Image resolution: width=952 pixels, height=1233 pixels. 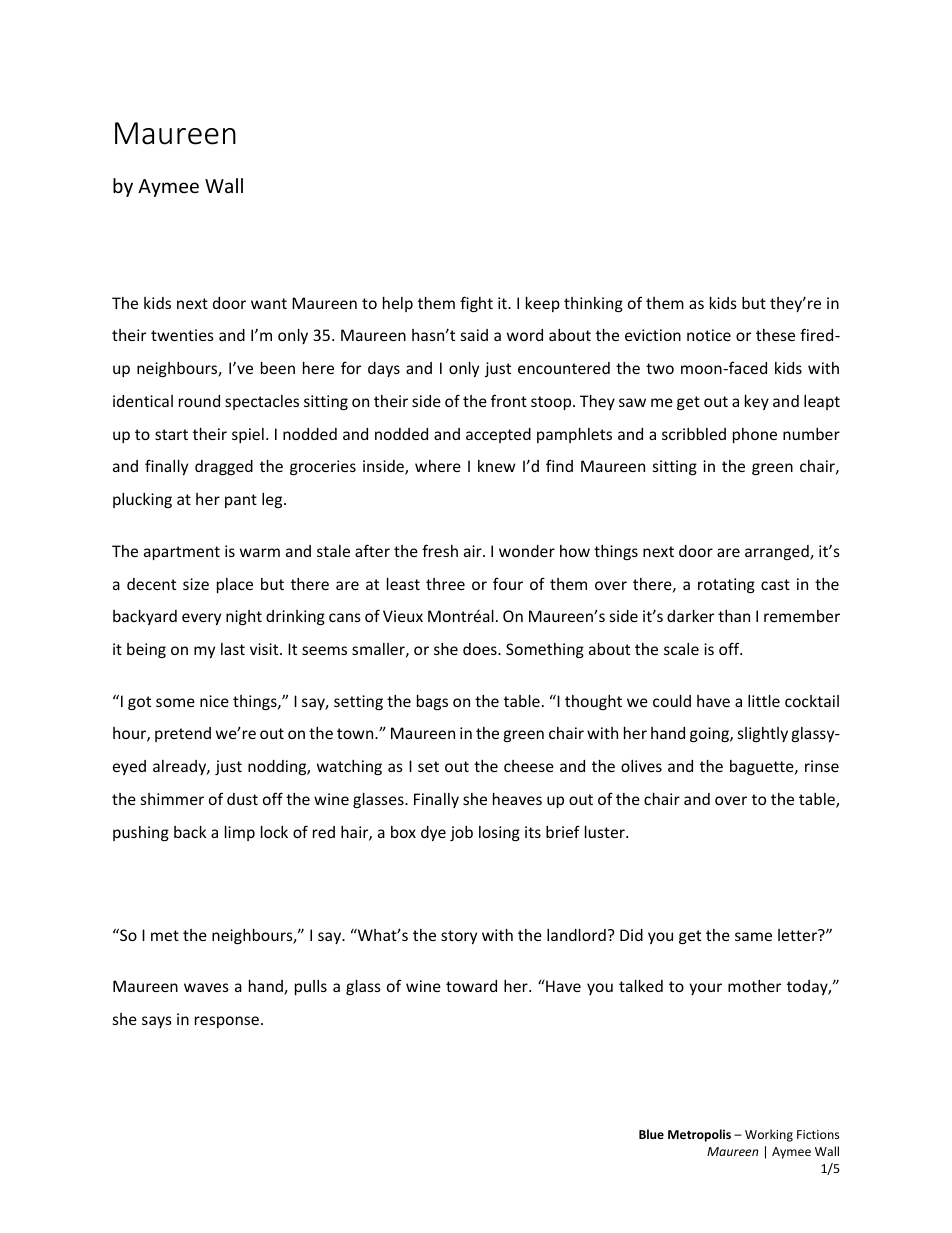 I want to click on nice, so click(x=214, y=701).
